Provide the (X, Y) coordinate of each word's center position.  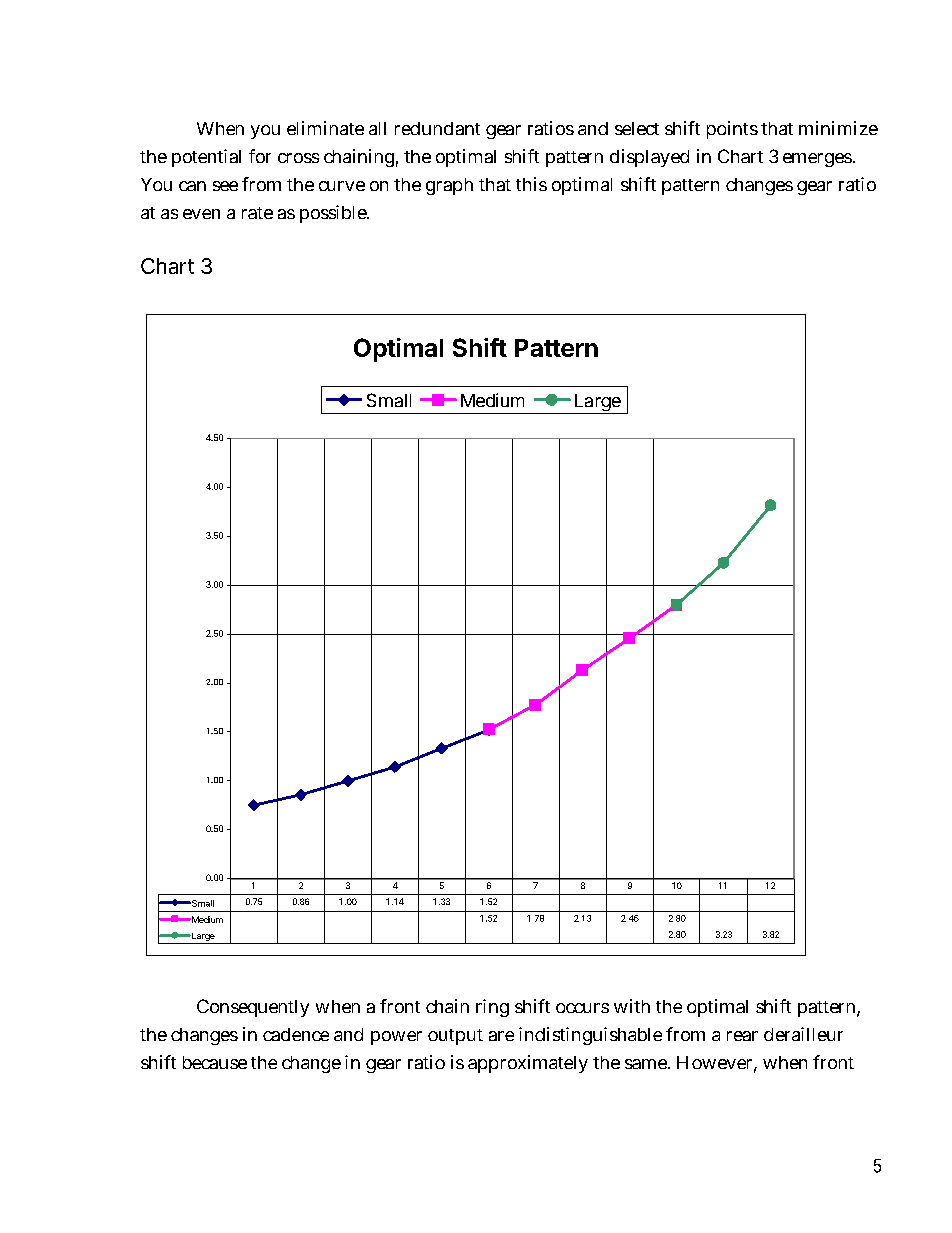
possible (334, 214)
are (501, 1036)
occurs (582, 1008)
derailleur (803, 1034)
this (531, 184)
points (732, 130)
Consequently (253, 1008)
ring (492, 1008)
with (632, 1006)
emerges (818, 160)
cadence (296, 1034)
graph (449, 186)
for (260, 156)
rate (257, 213)
